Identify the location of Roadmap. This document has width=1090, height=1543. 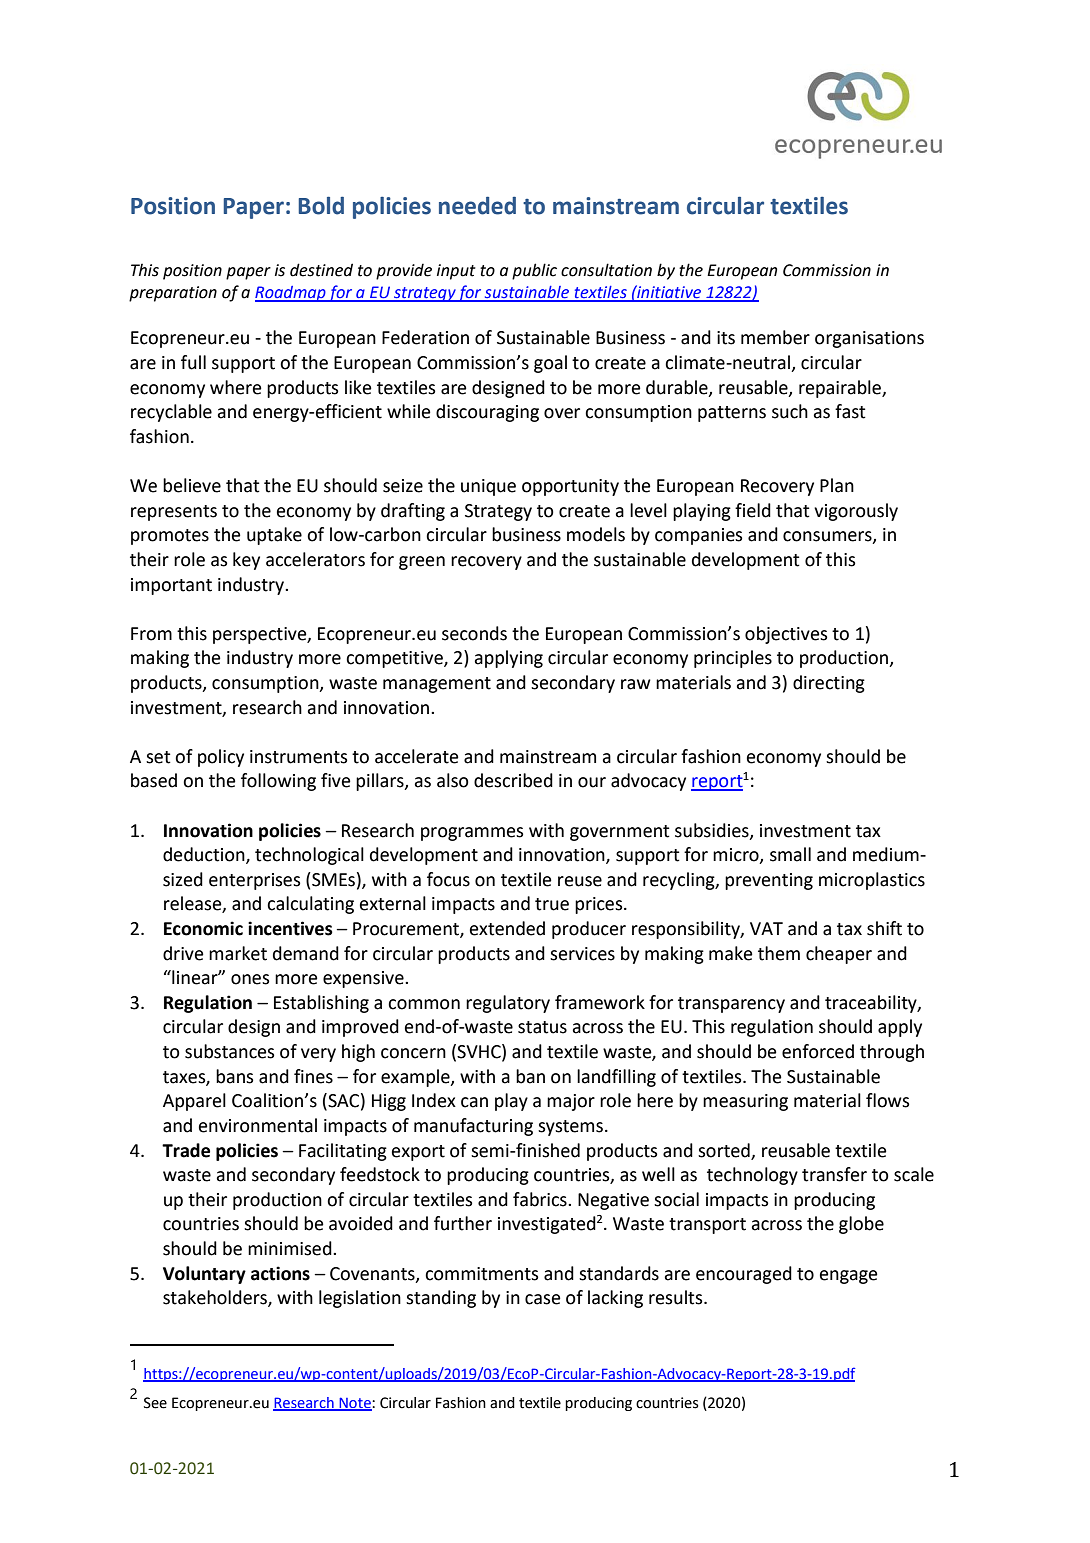
(291, 294).
